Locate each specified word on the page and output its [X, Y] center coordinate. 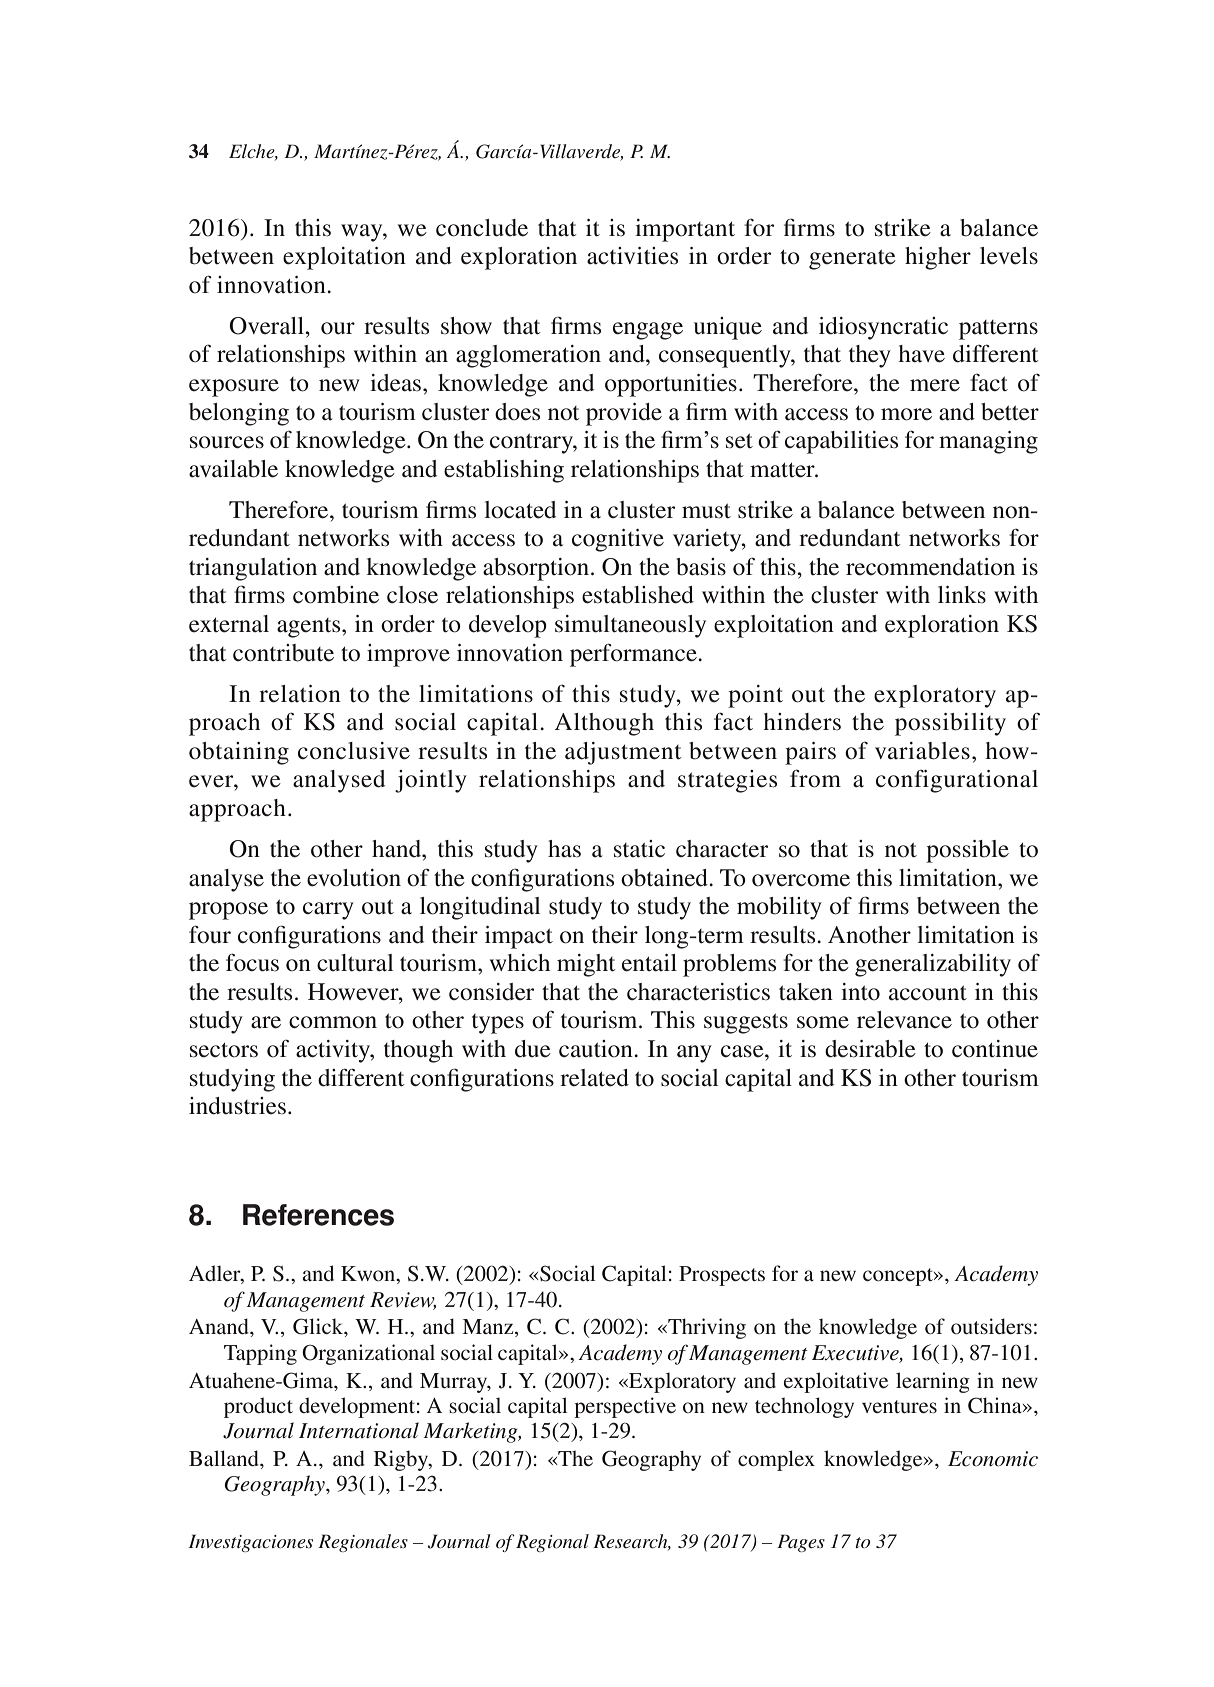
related [594, 1078]
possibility [950, 724]
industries [237, 1106]
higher [938, 258]
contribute [283, 653]
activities [632, 256]
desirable [870, 1049]
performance [634, 655]
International [359, 1430]
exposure [234, 388]
